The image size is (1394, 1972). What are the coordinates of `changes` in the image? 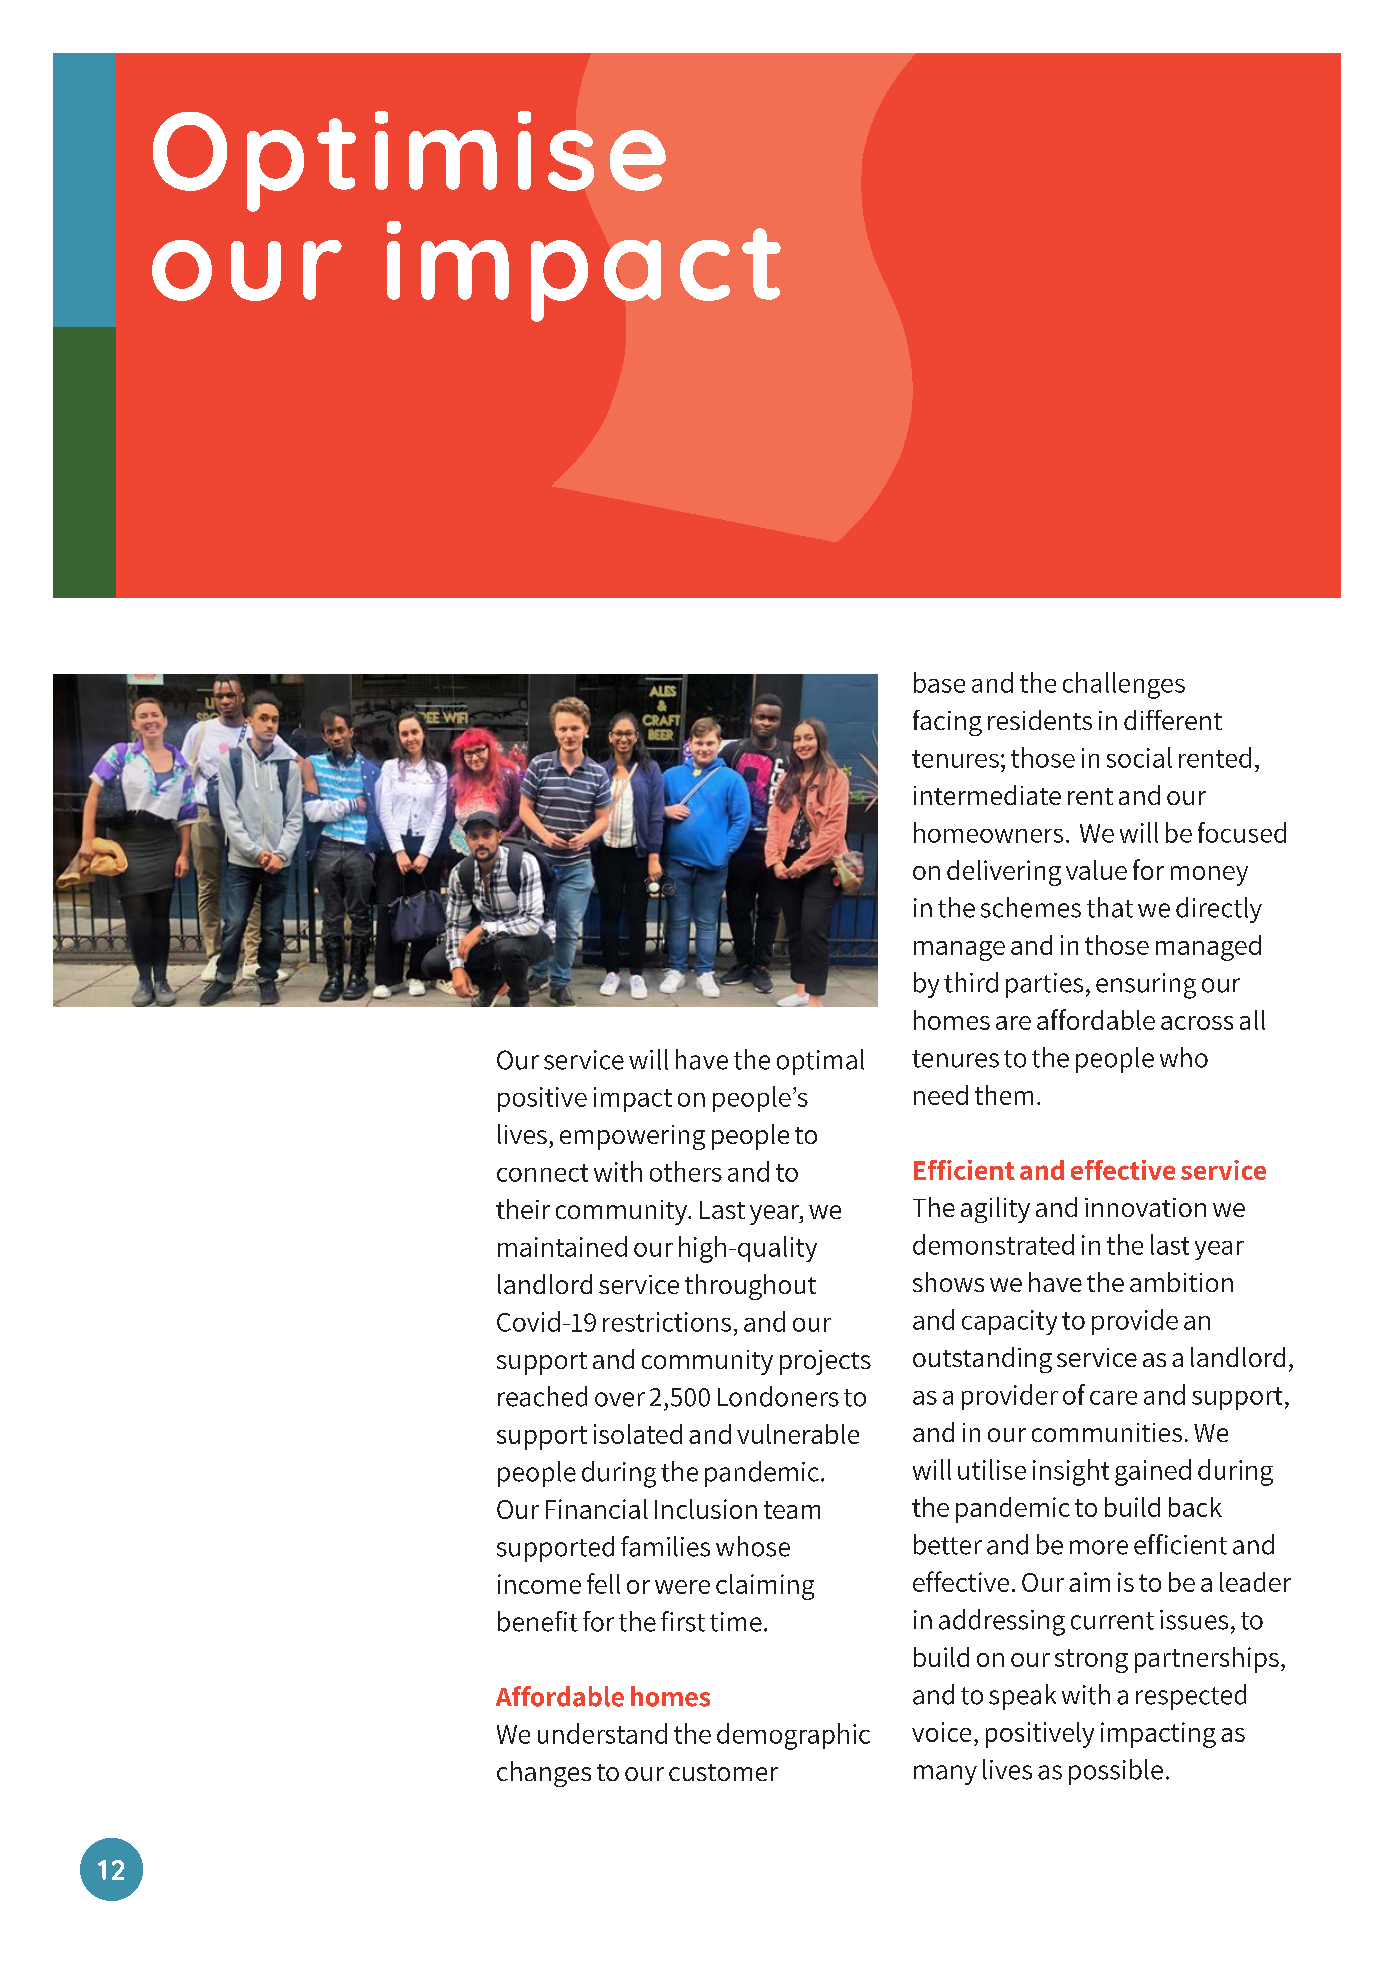 It's located at (544, 1774).
